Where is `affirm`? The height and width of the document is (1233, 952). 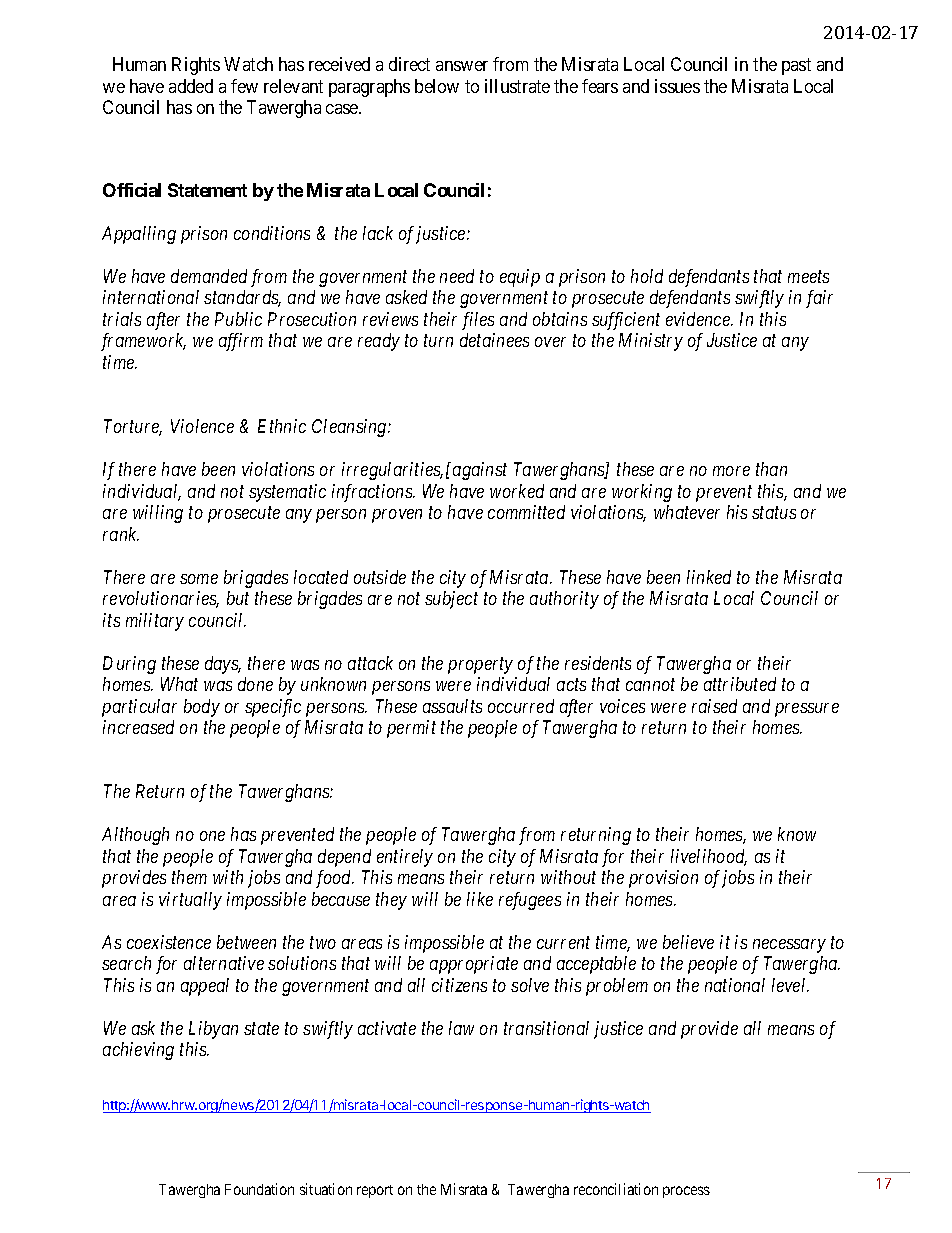 affirm is located at coordinates (241, 342).
